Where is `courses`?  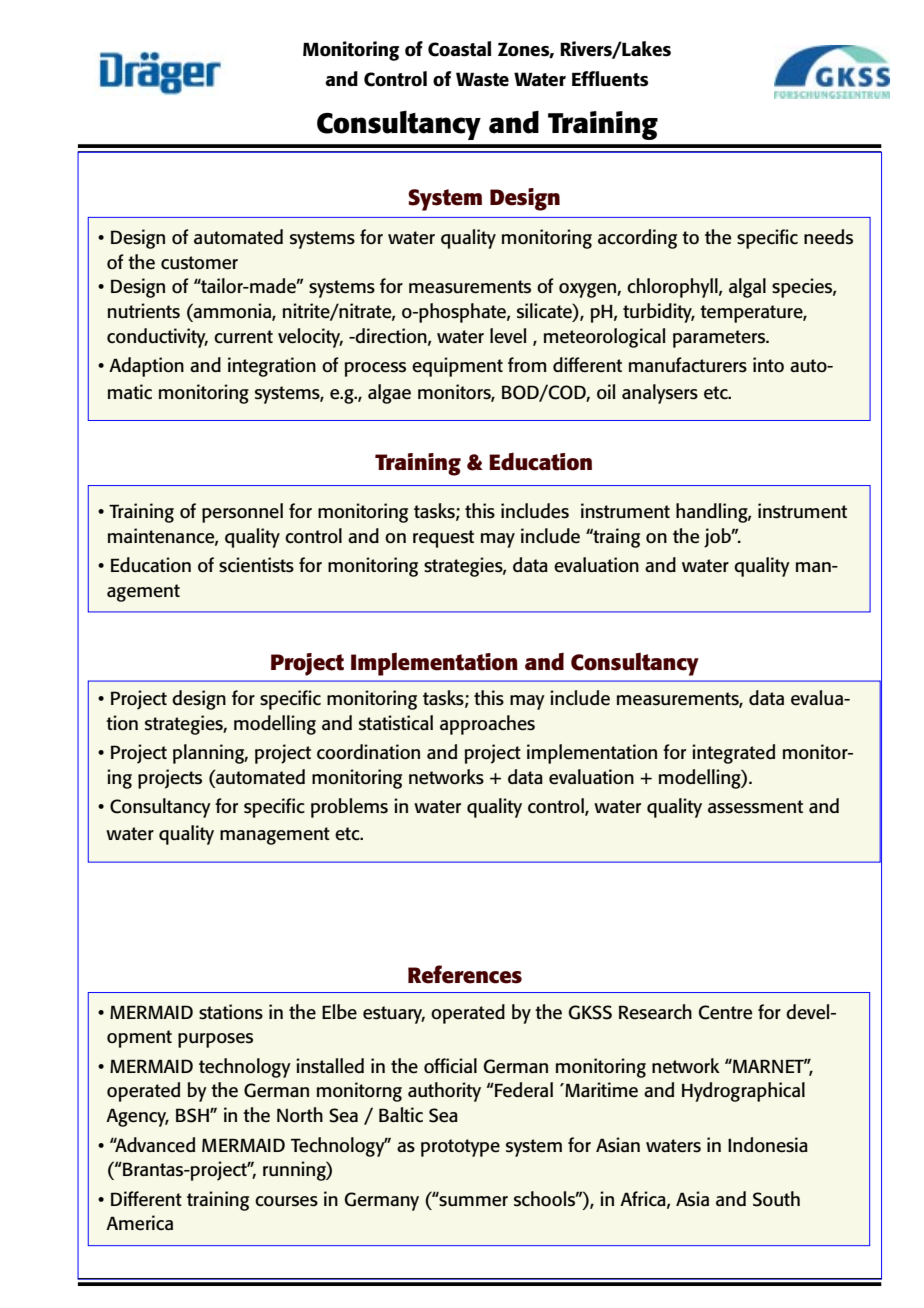 courses is located at coordinates (286, 1201).
